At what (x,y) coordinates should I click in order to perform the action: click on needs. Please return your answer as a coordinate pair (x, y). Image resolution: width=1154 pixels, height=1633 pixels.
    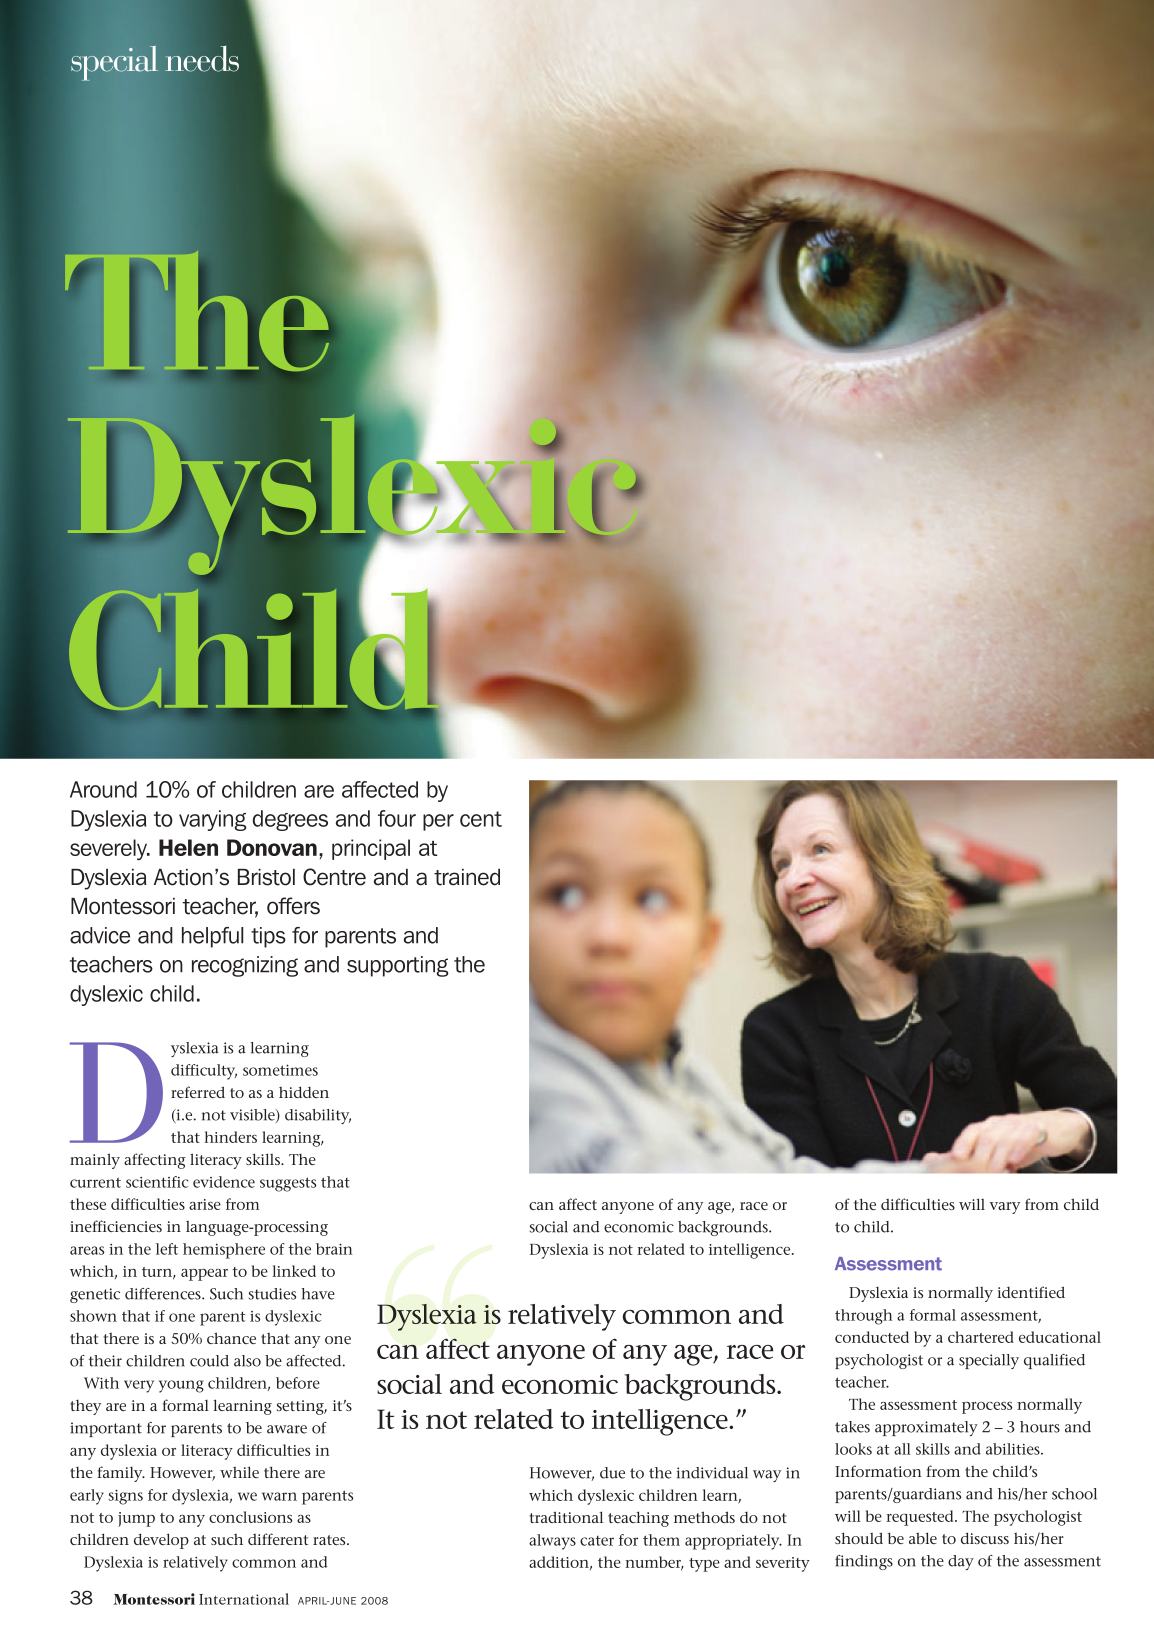
    Looking at the image, I should click on (202, 59).
